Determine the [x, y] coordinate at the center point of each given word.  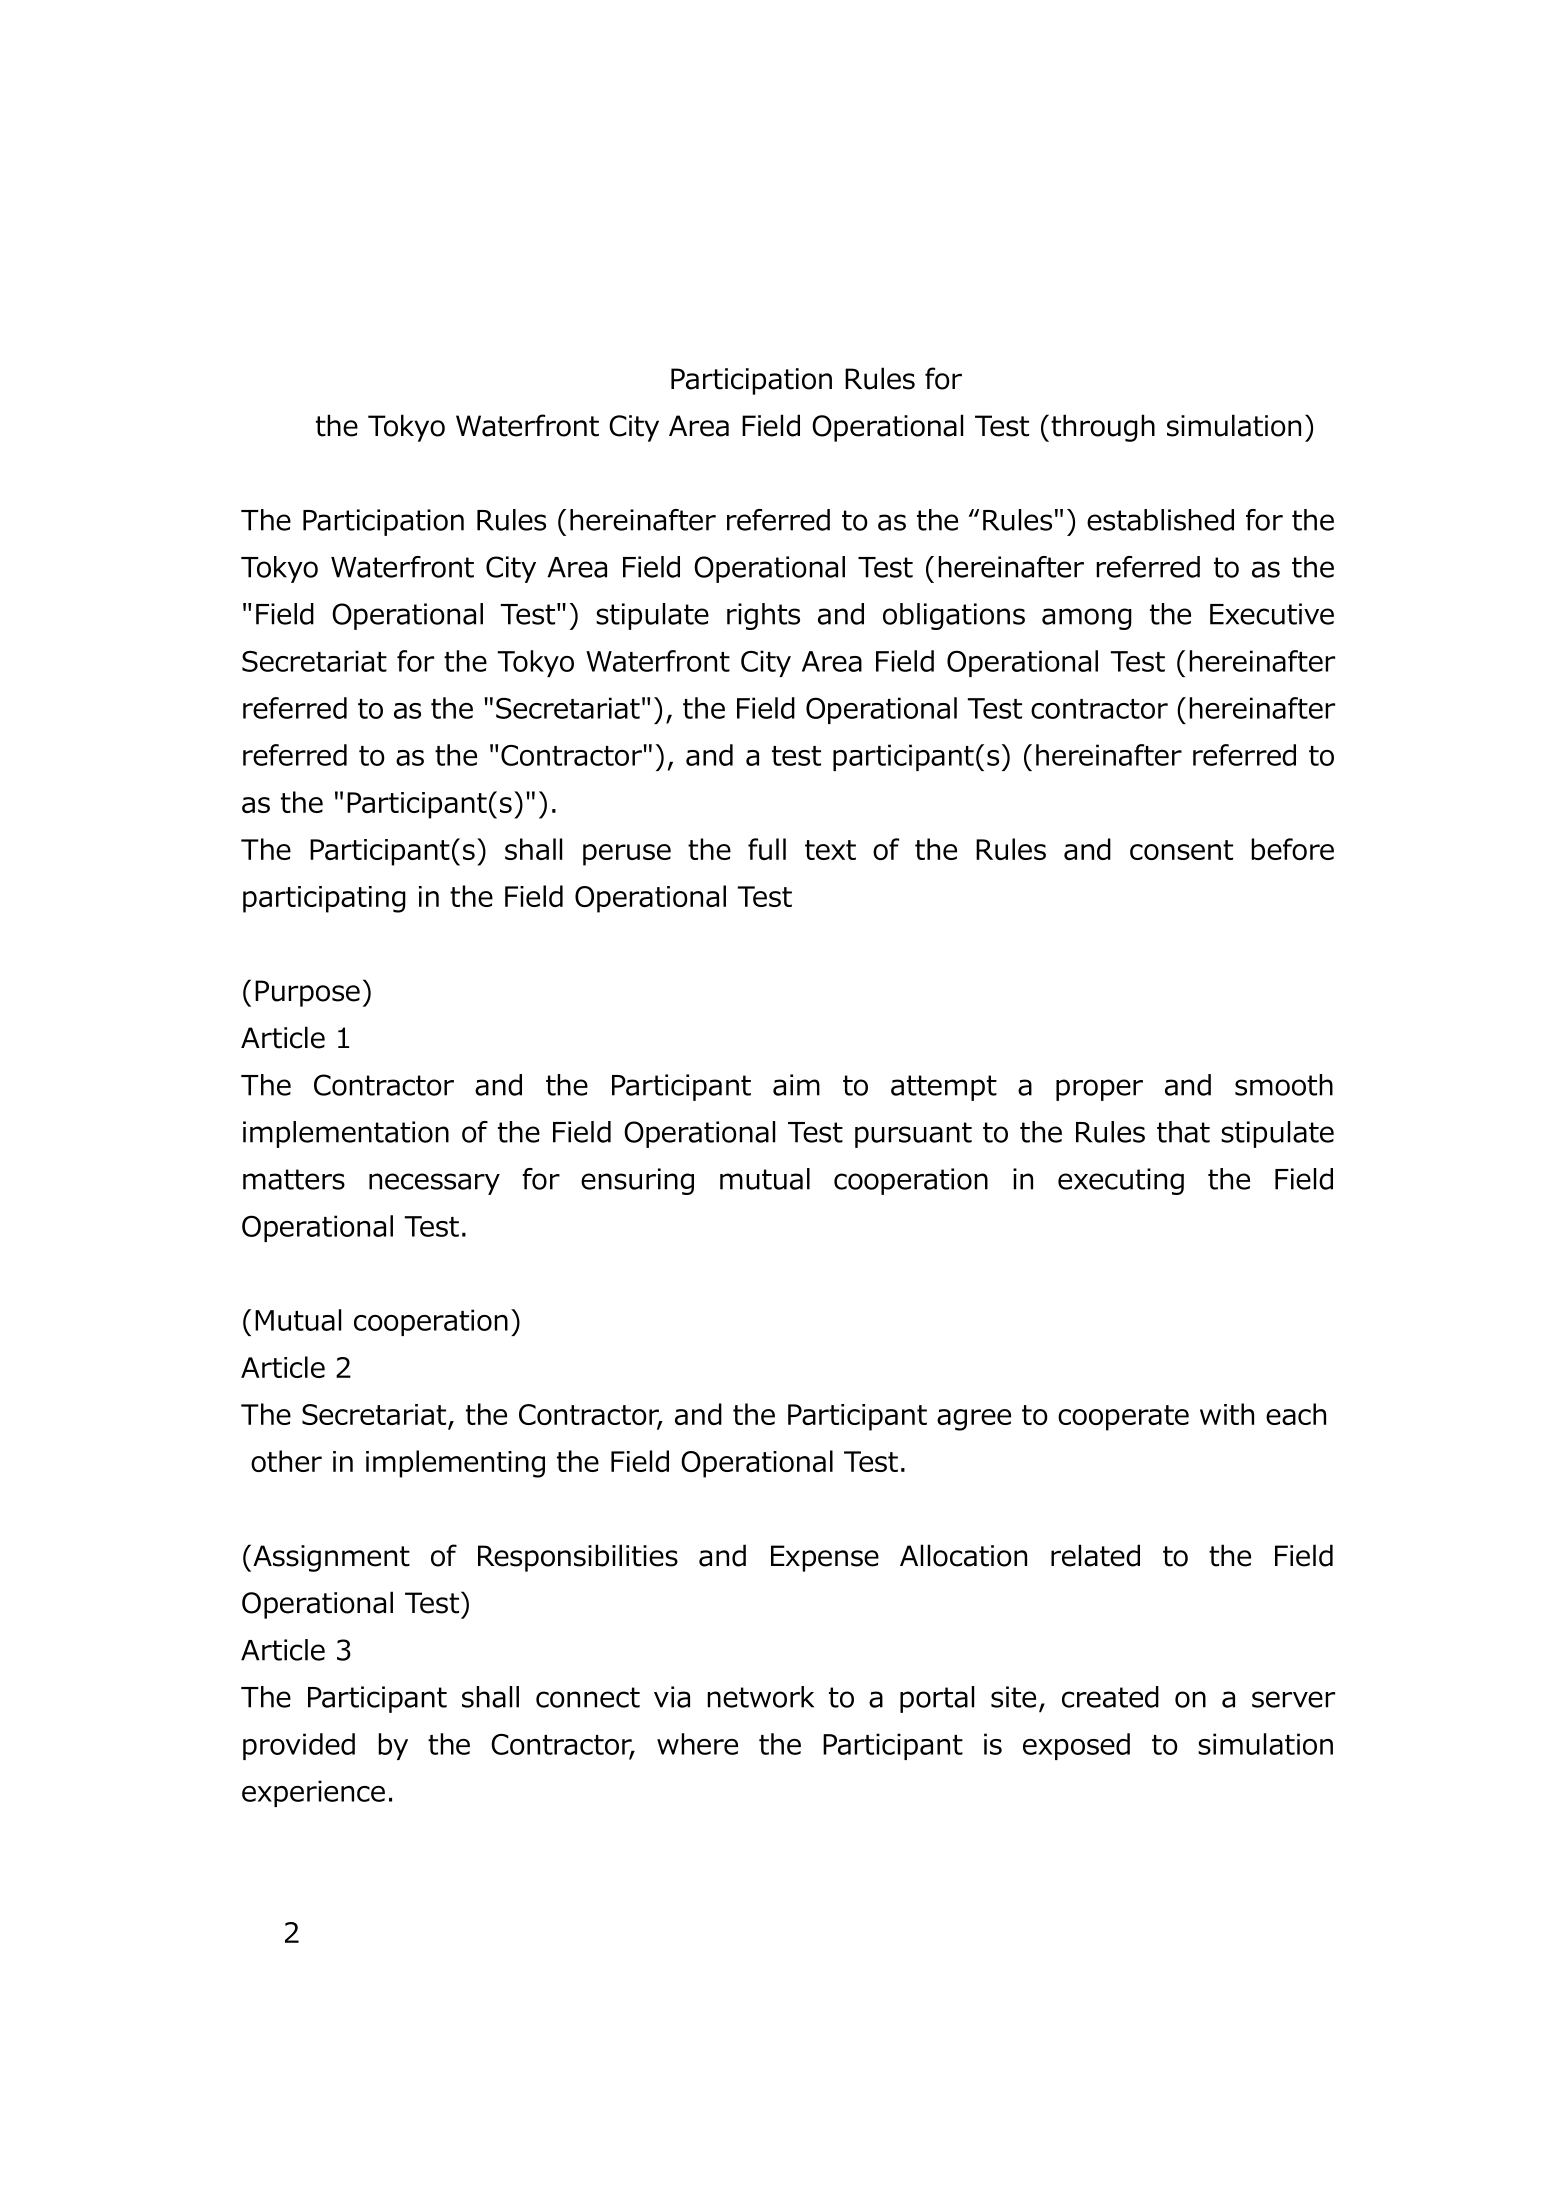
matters [294, 1179]
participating [324, 899]
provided [299, 1746]
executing [1121, 1181]
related [1095, 1555]
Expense [825, 1558]
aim [796, 1085]
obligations [954, 616]
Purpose [307, 993]
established [1160, 520]
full [767, 849]
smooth [1284, 1085]
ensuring [637, 1181]
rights [763, 616]
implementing [455, 1464]
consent [1181, 850]
